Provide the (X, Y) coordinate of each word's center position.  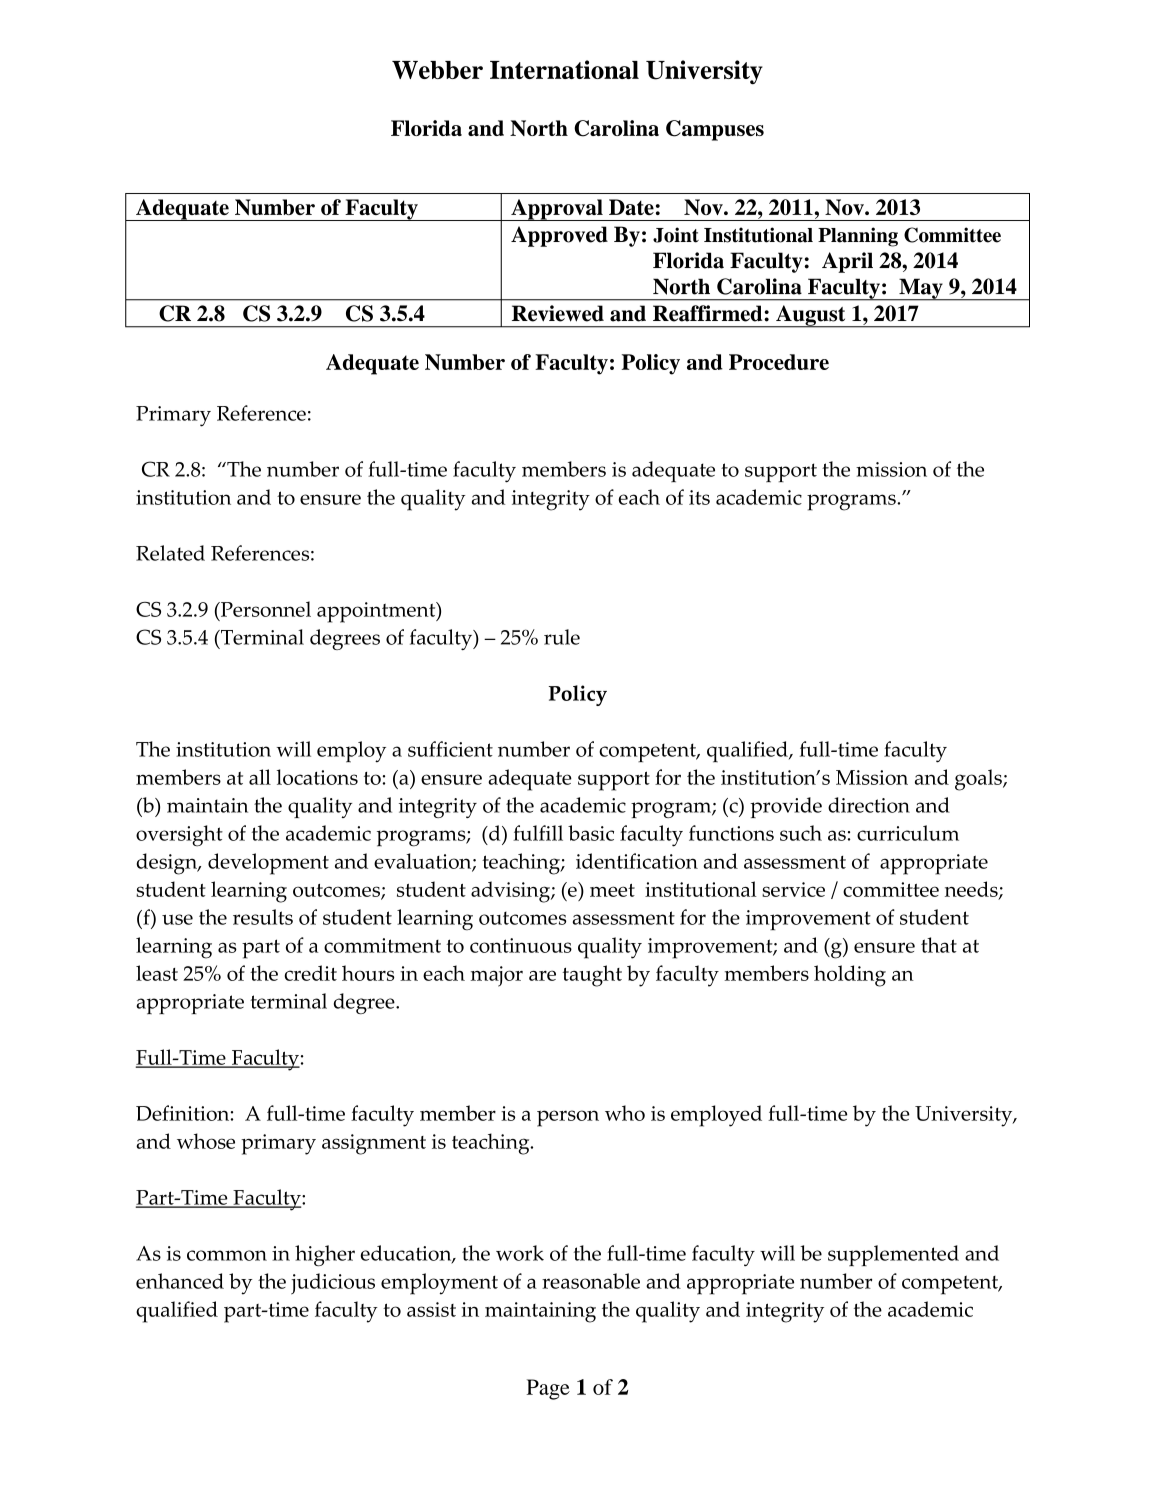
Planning (858, 237)
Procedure (779, 362)
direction (869, 805)
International (564, 69)
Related (170, 553)
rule (562, 637)
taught (592, 976)
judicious (333, 1284)
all (260, 777)
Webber (437, 70)
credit (311, 973)
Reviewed (558, 313)
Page (548, 1389)
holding (850, 976)
